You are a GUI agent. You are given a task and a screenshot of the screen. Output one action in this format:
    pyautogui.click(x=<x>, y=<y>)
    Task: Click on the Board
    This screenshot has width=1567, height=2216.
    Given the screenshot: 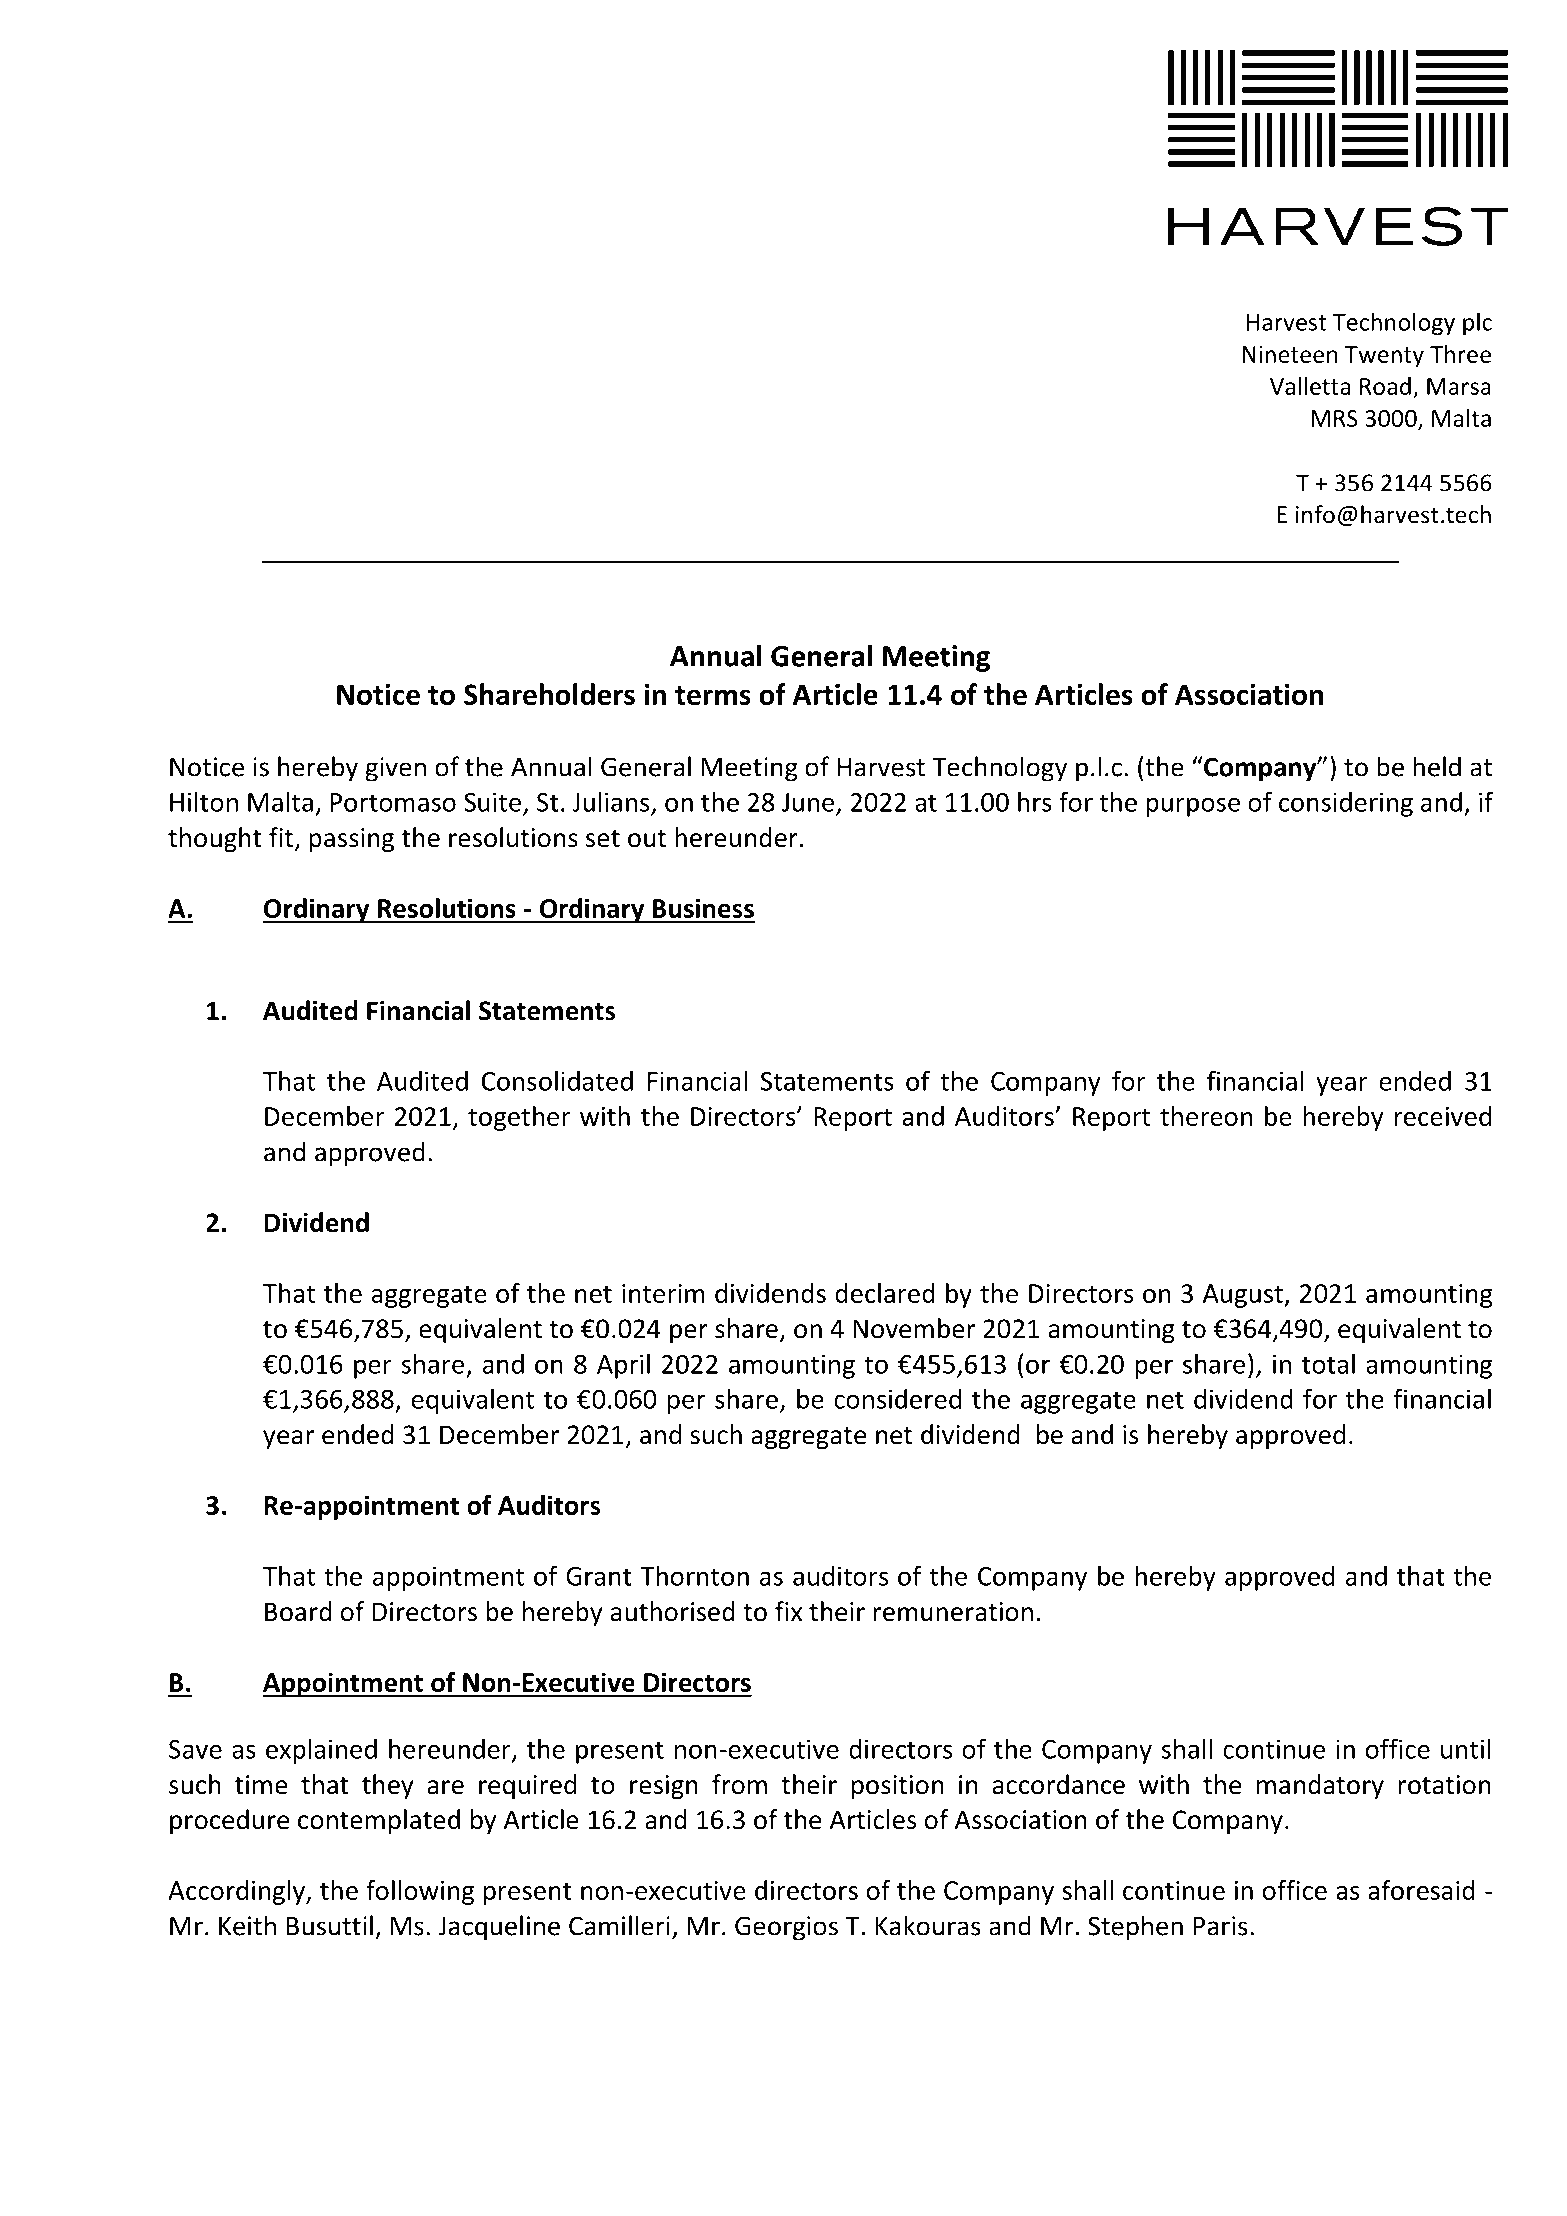 What is the action you would take?
    pyautogui.click(x=298, y=1611)
